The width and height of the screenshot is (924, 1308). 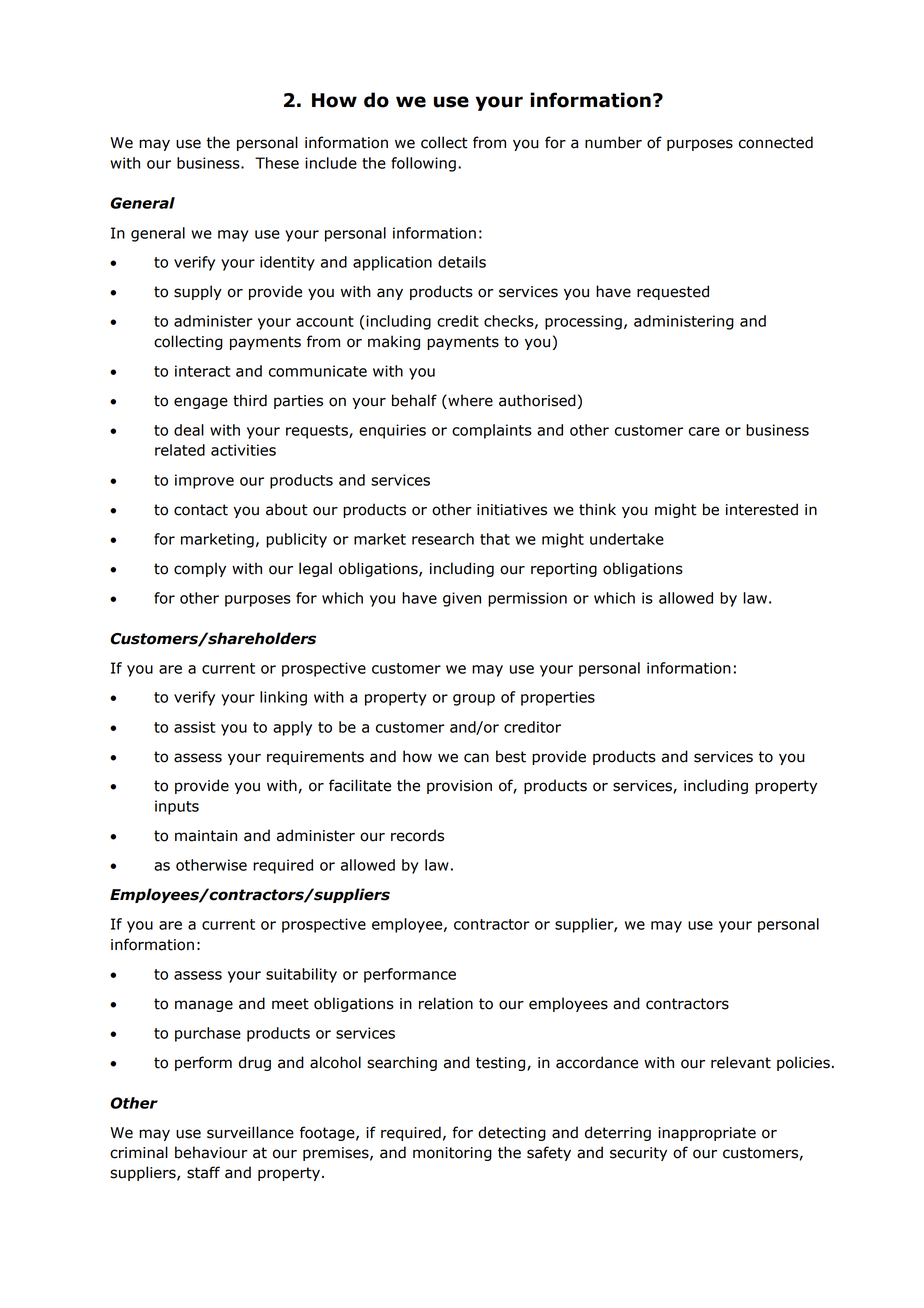 I want to click on complaints, so click(x=492, y=431).
